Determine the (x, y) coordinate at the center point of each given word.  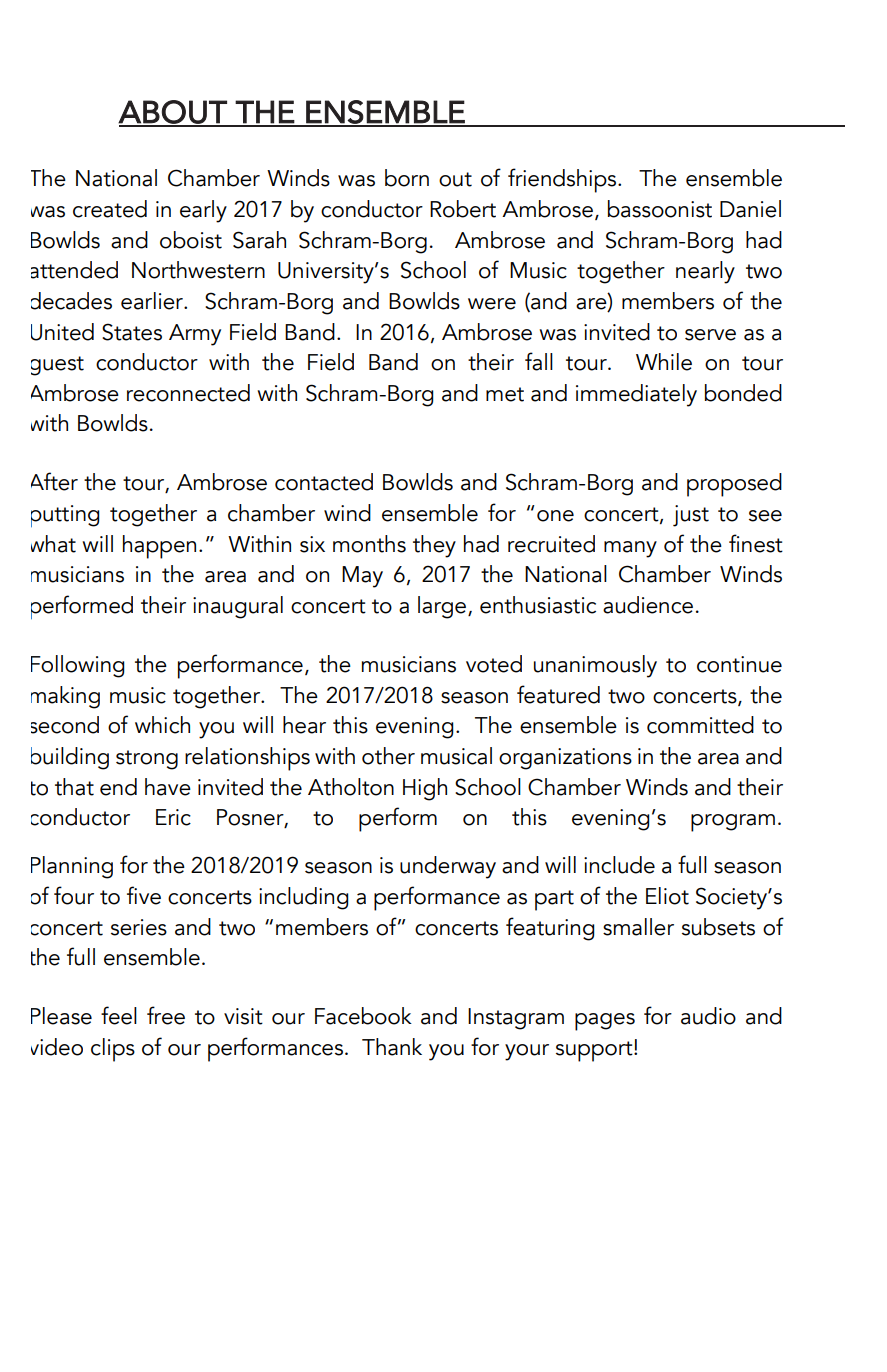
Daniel (750, 209)
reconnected (188, 393)
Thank (392, 1047)
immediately (636, 395)
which (162, 725)
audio (708, 1016)
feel (119, 1015)
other (388, 756)
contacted (324, 482)
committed (700, 725)
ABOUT (173, 113)
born (407, 178)
